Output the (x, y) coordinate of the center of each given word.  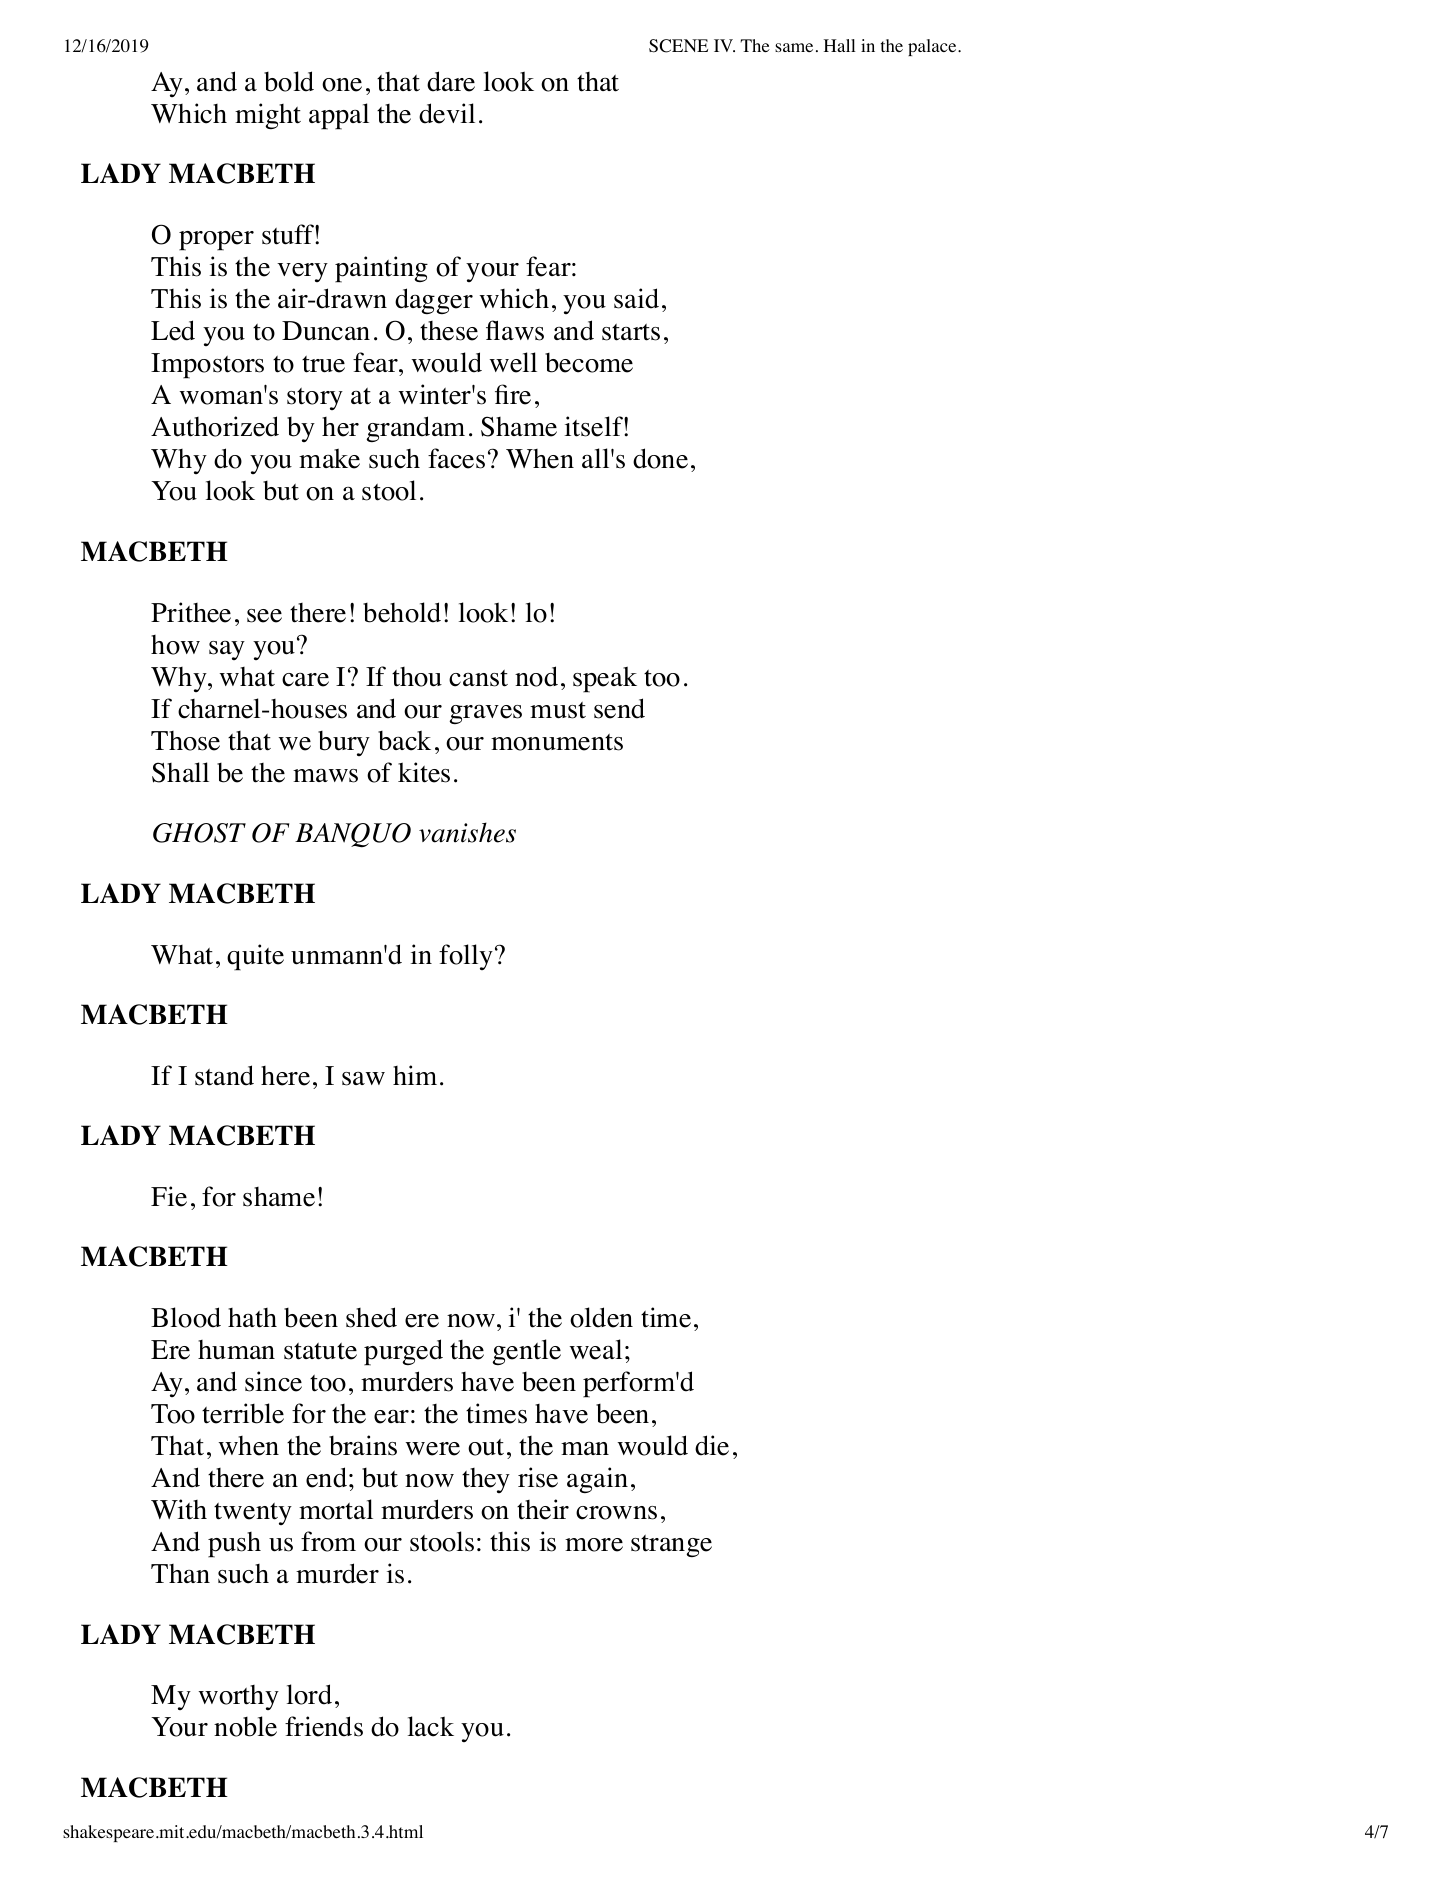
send (619, 708)
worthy (238, 1697)
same (794, 47)
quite (255, 957)
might (268, 116)
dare (451, 81)
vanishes (467, 832)
